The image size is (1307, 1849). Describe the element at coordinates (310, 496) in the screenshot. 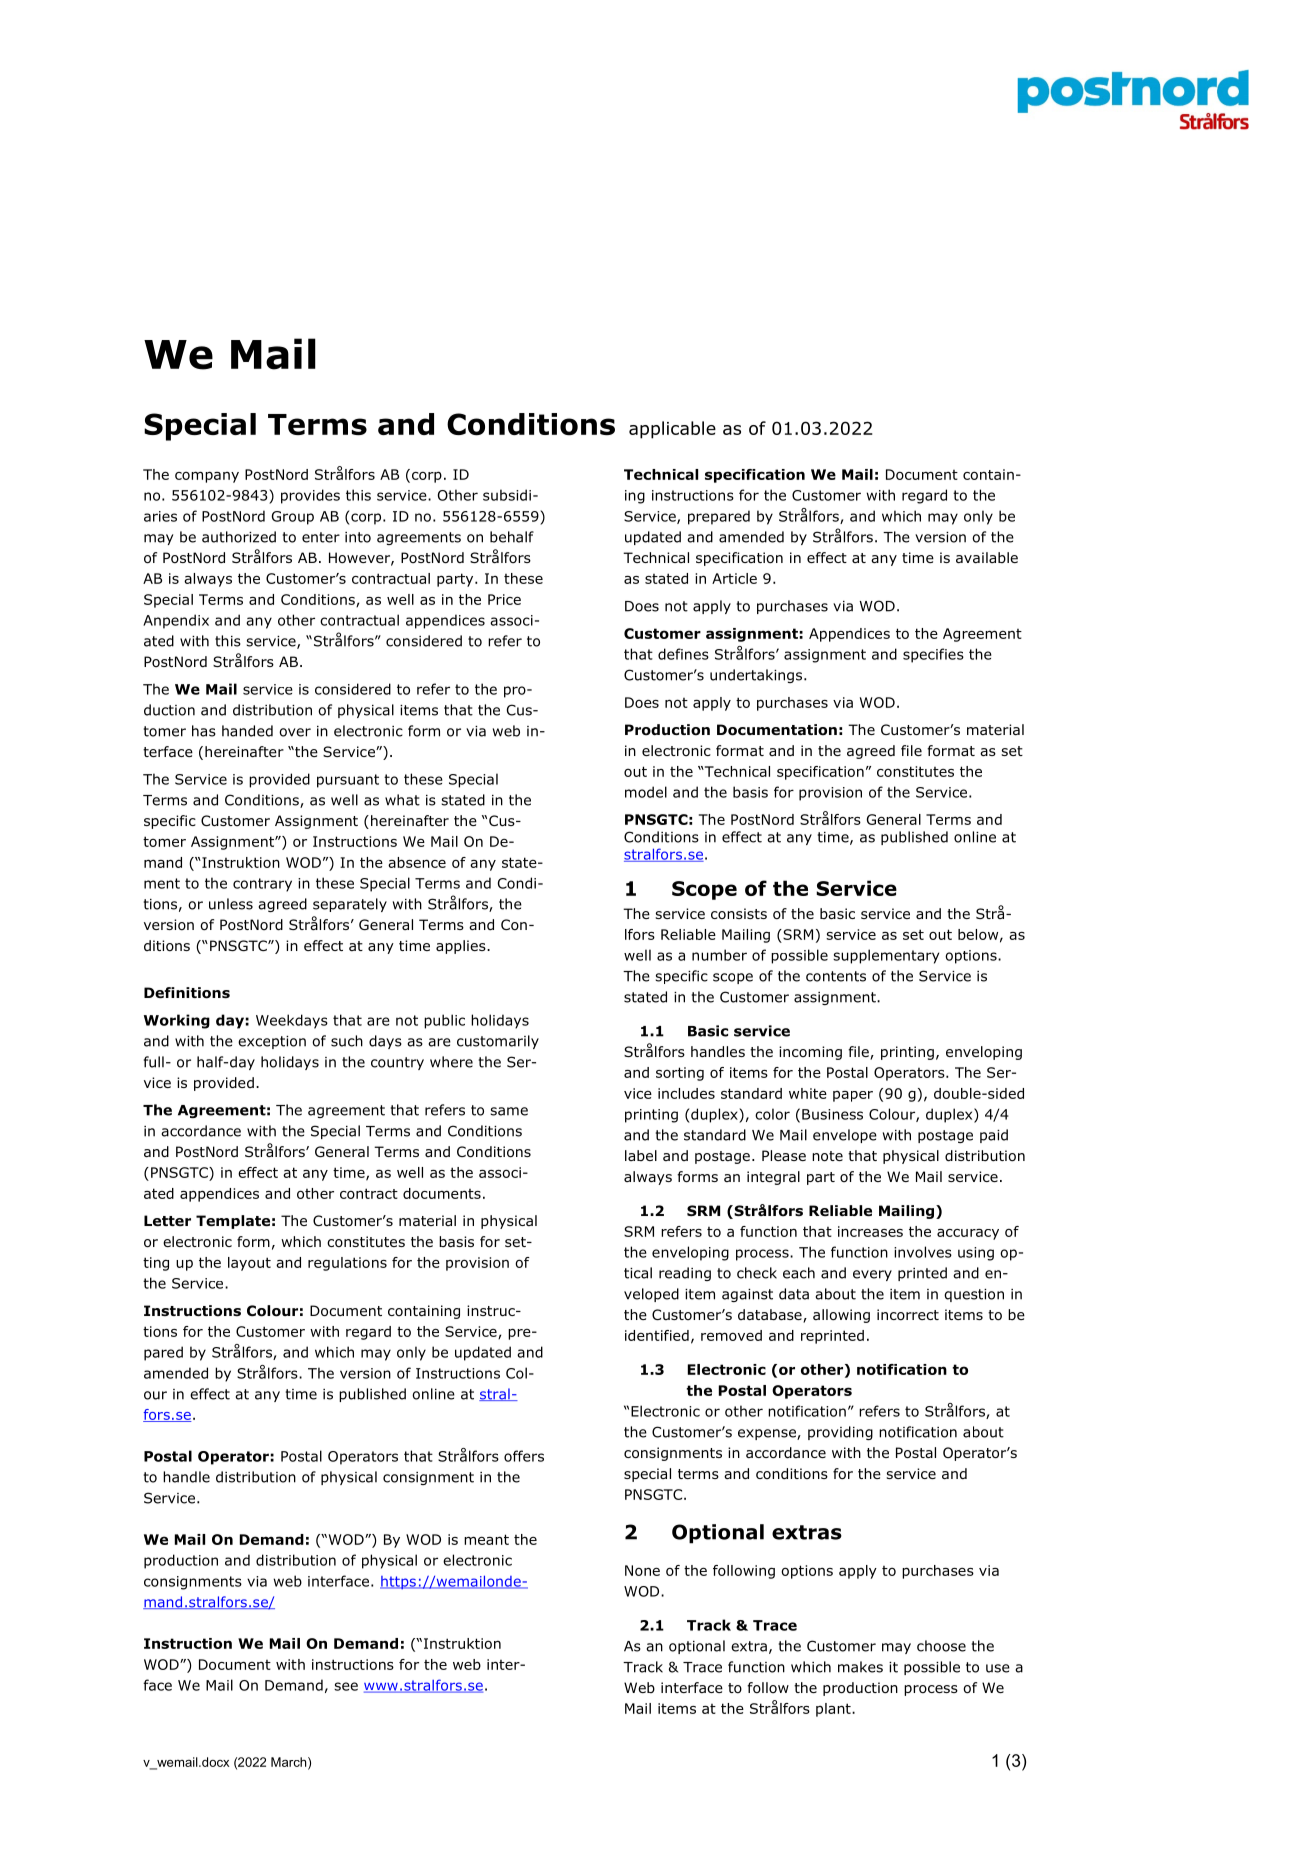

I see `provides` at that location.
